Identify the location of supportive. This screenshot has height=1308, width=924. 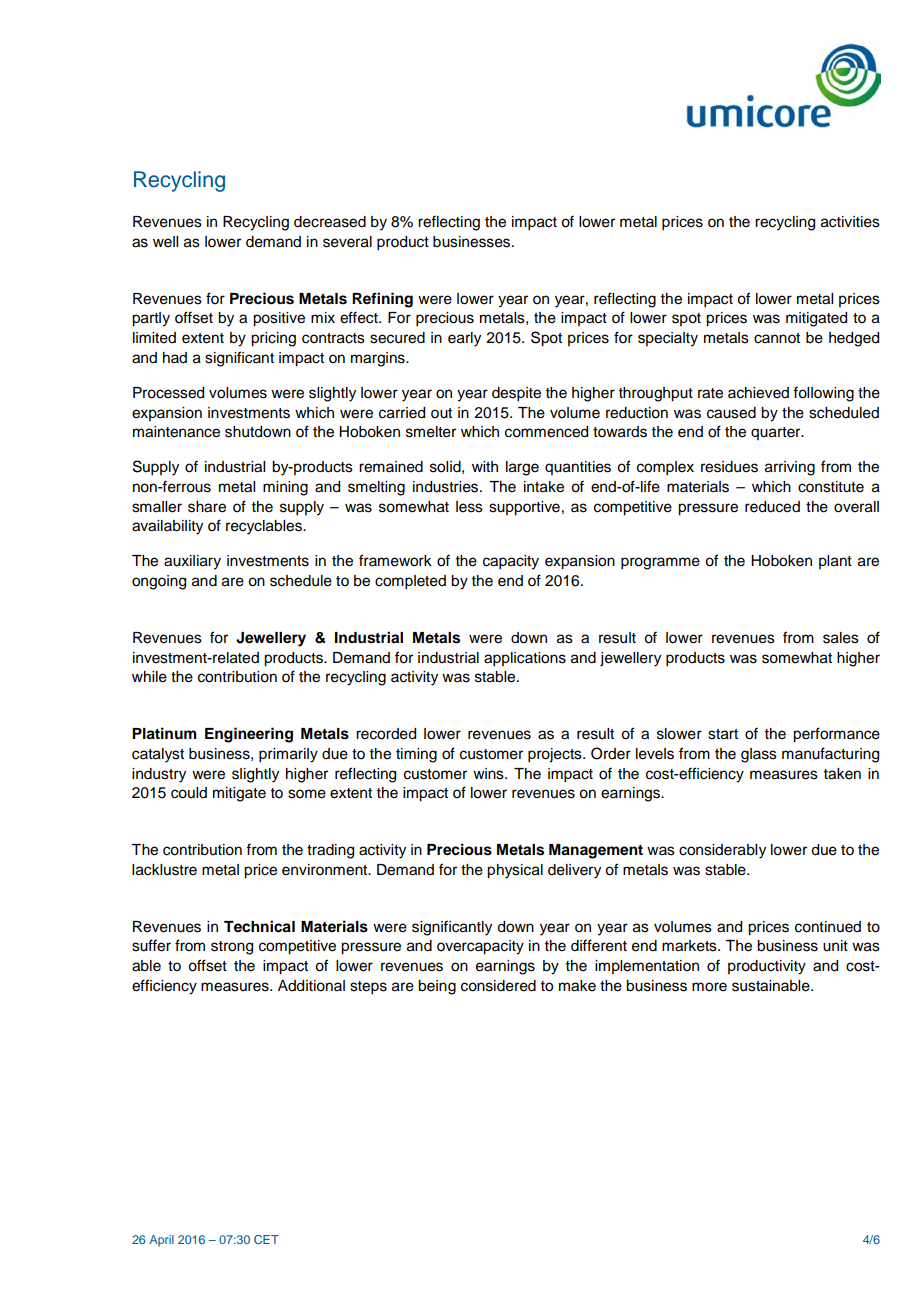
(524, 508).
